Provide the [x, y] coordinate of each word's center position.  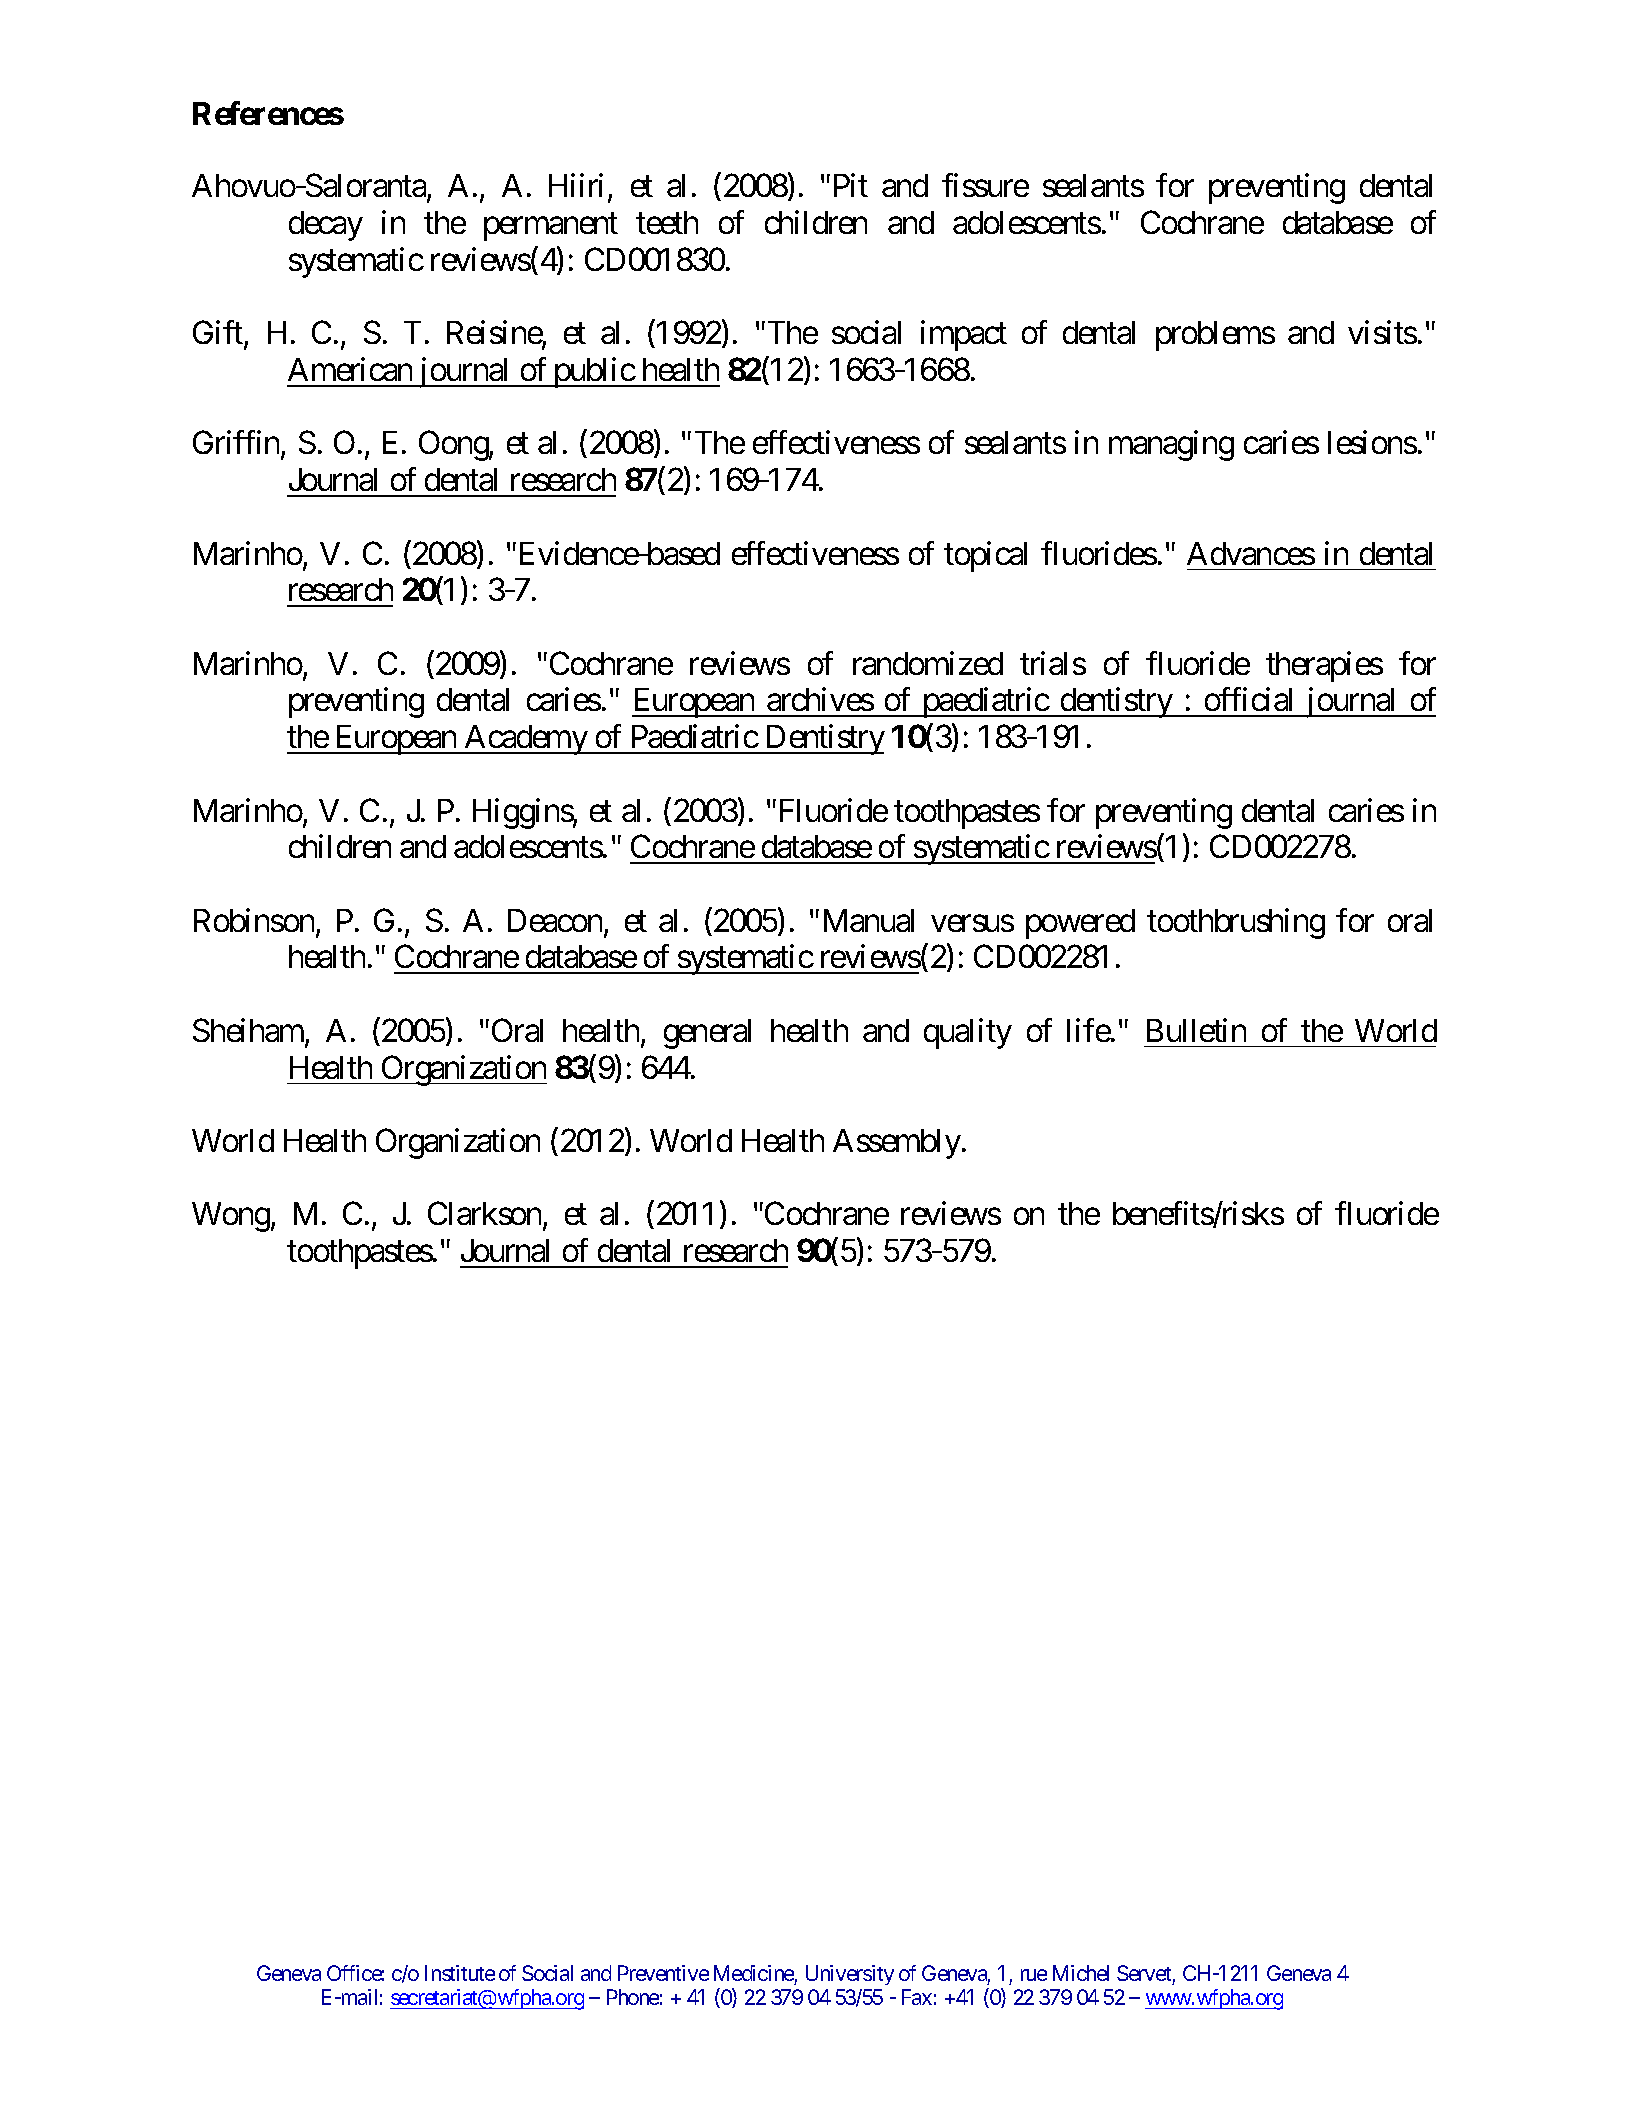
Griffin [237, 444]
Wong [231, 1217]
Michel [1081, 1973]
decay [326, 226]
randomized [928, 663]
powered [1080, 924]
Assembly [897, 1144]
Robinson [254, 920]
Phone [633, 1997]
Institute [460, 1973]
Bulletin [1196, 1030]
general [707, 1034]
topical [985, 556]
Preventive [663, 1973]
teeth [667, 222]
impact [964, 336]
